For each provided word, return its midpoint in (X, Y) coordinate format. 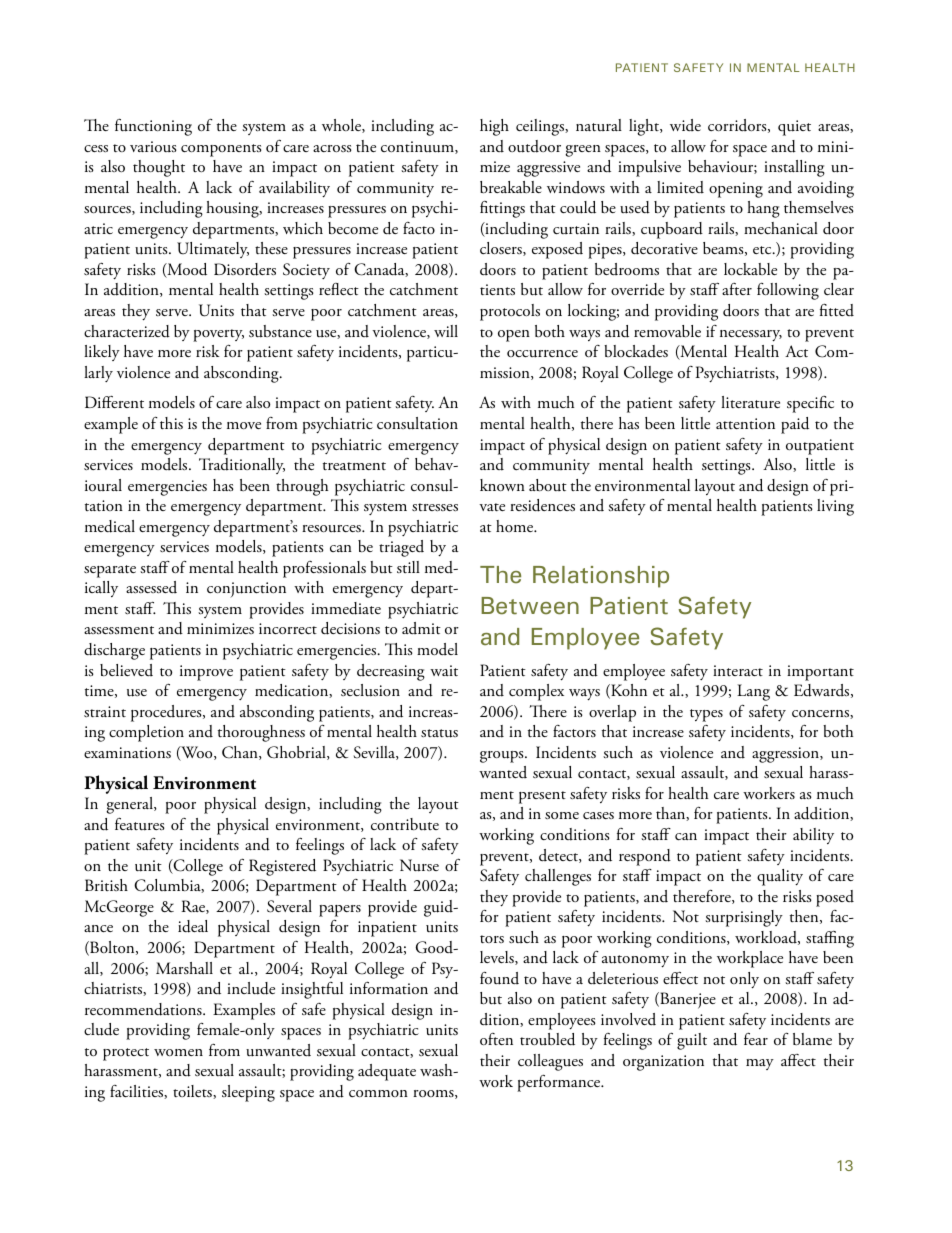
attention (745, 423)
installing (794, 168)
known (502, 485)
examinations (127, 752)
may (760, 1064)
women (178, 1052)
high (494, 127)
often (496, 1039)
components (221, 150)
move (244, 425)
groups (503, 757)
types (706, 715)
